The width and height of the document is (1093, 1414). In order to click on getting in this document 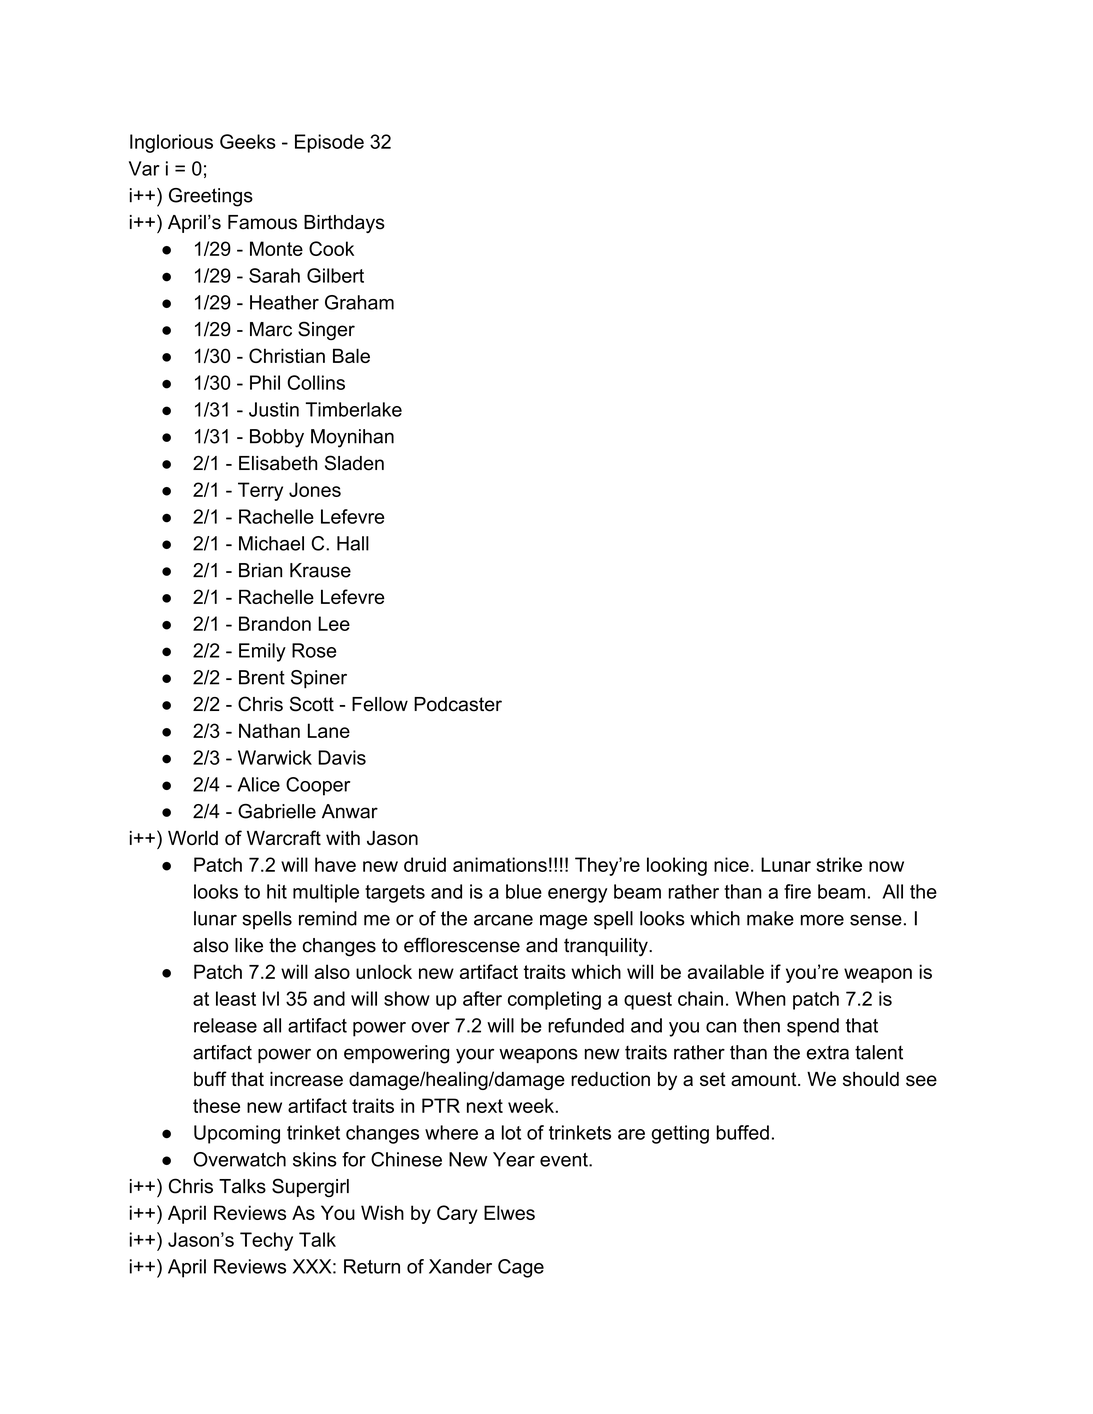, I will do `click(680, 1134)`.
